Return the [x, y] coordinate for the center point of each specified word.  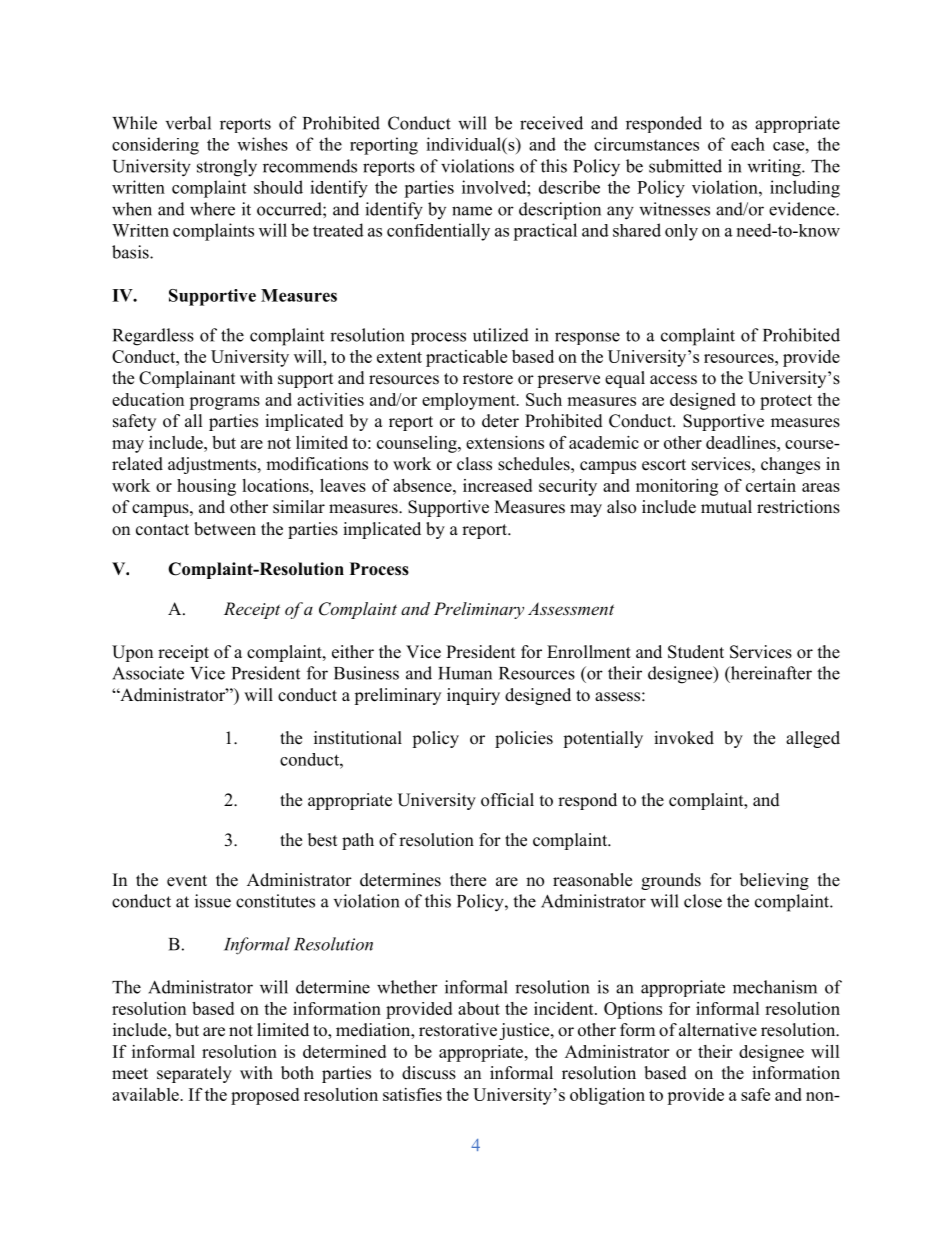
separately [194, 1074]
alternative [718, 1030]
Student [696, 652]
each [748, 144]
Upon [132, 653]
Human [465, 673]
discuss [429, 1073]
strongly [227, 168]
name [472, 211]
